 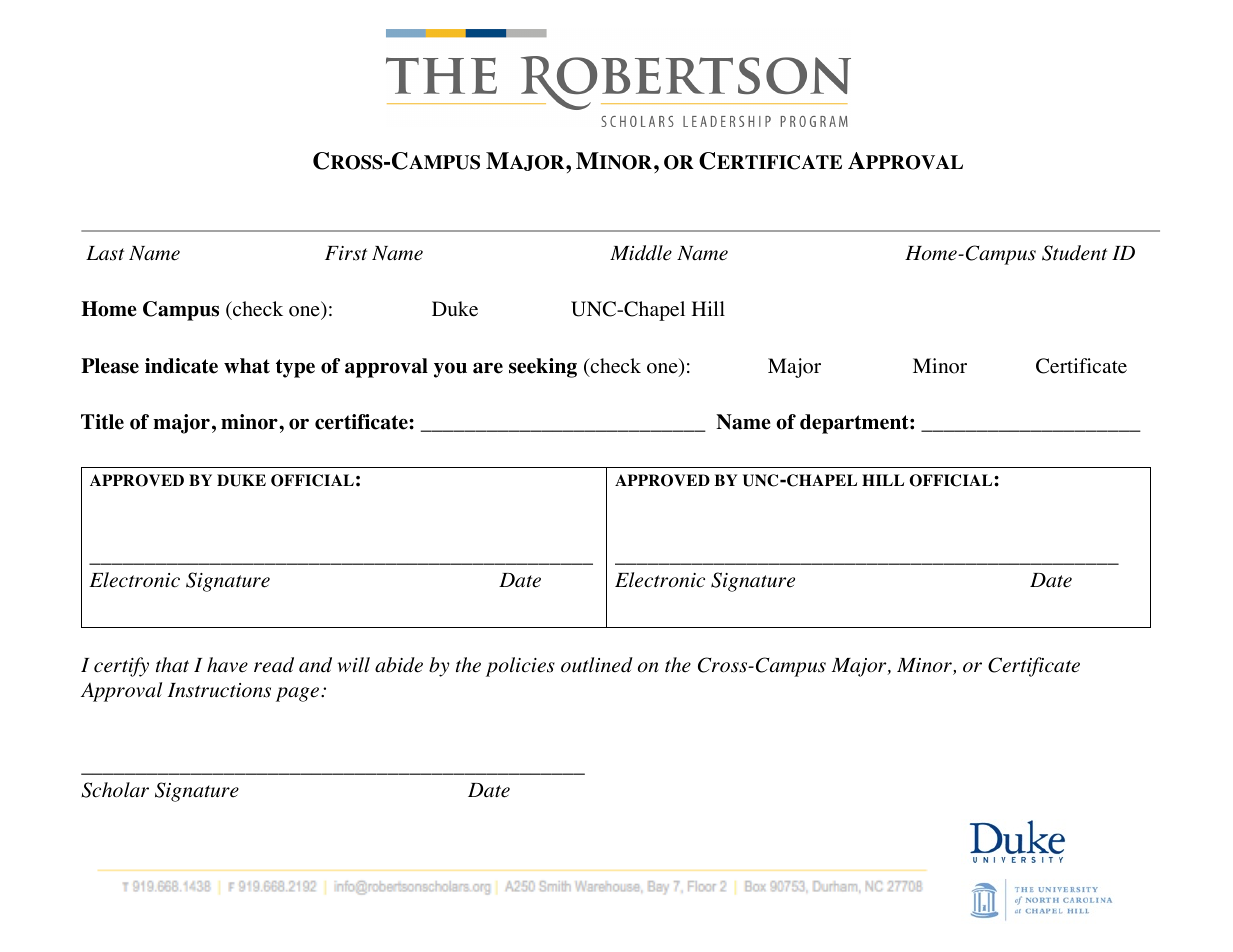 I want to click on Scholar, so click(x=115, y=790).
